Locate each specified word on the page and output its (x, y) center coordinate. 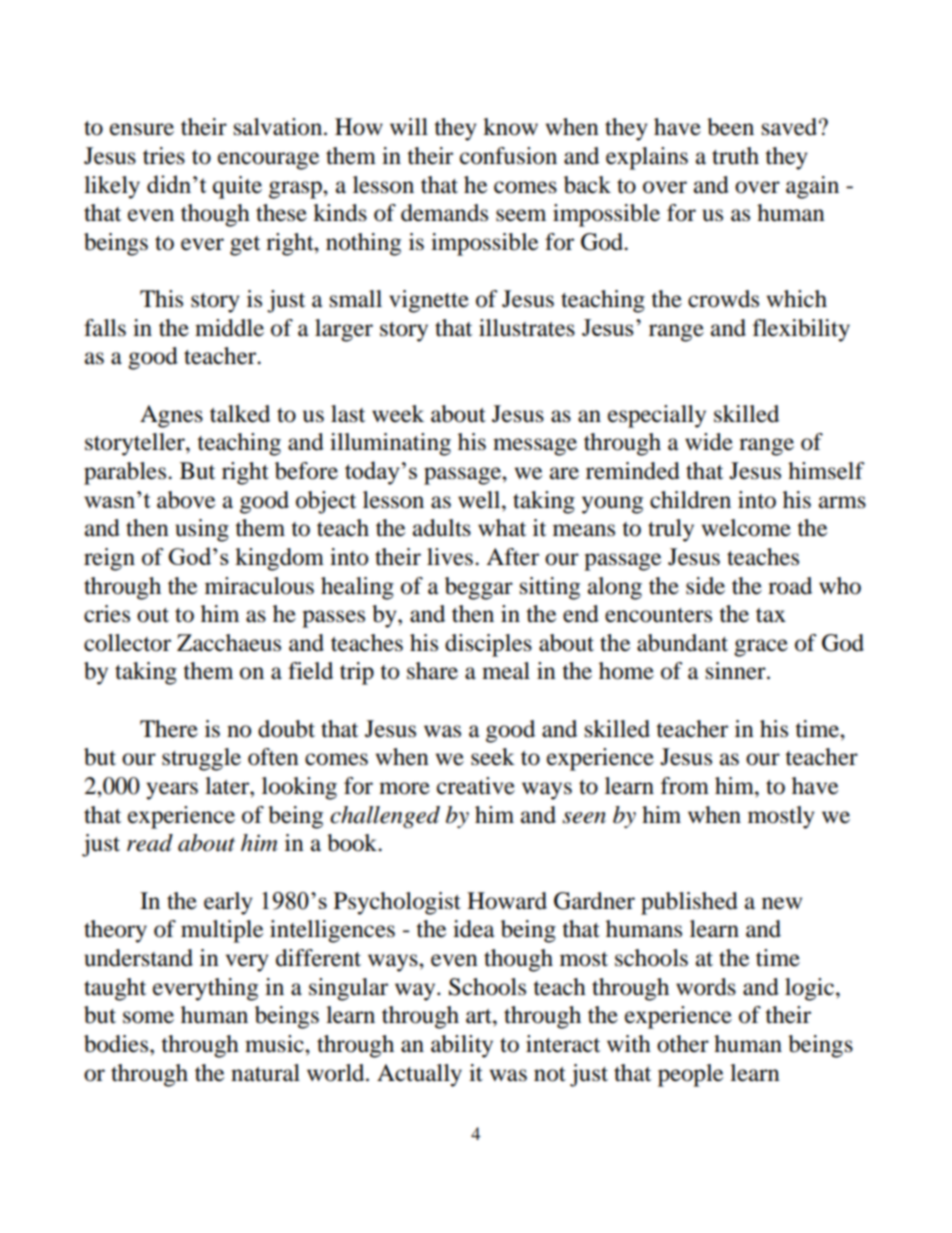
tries (164, 156)
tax (771, 615)
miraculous (259, 586)
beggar (479, 588)
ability (462, 1046)
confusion (508, 156)
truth (735, 156)
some (148, 1017)
